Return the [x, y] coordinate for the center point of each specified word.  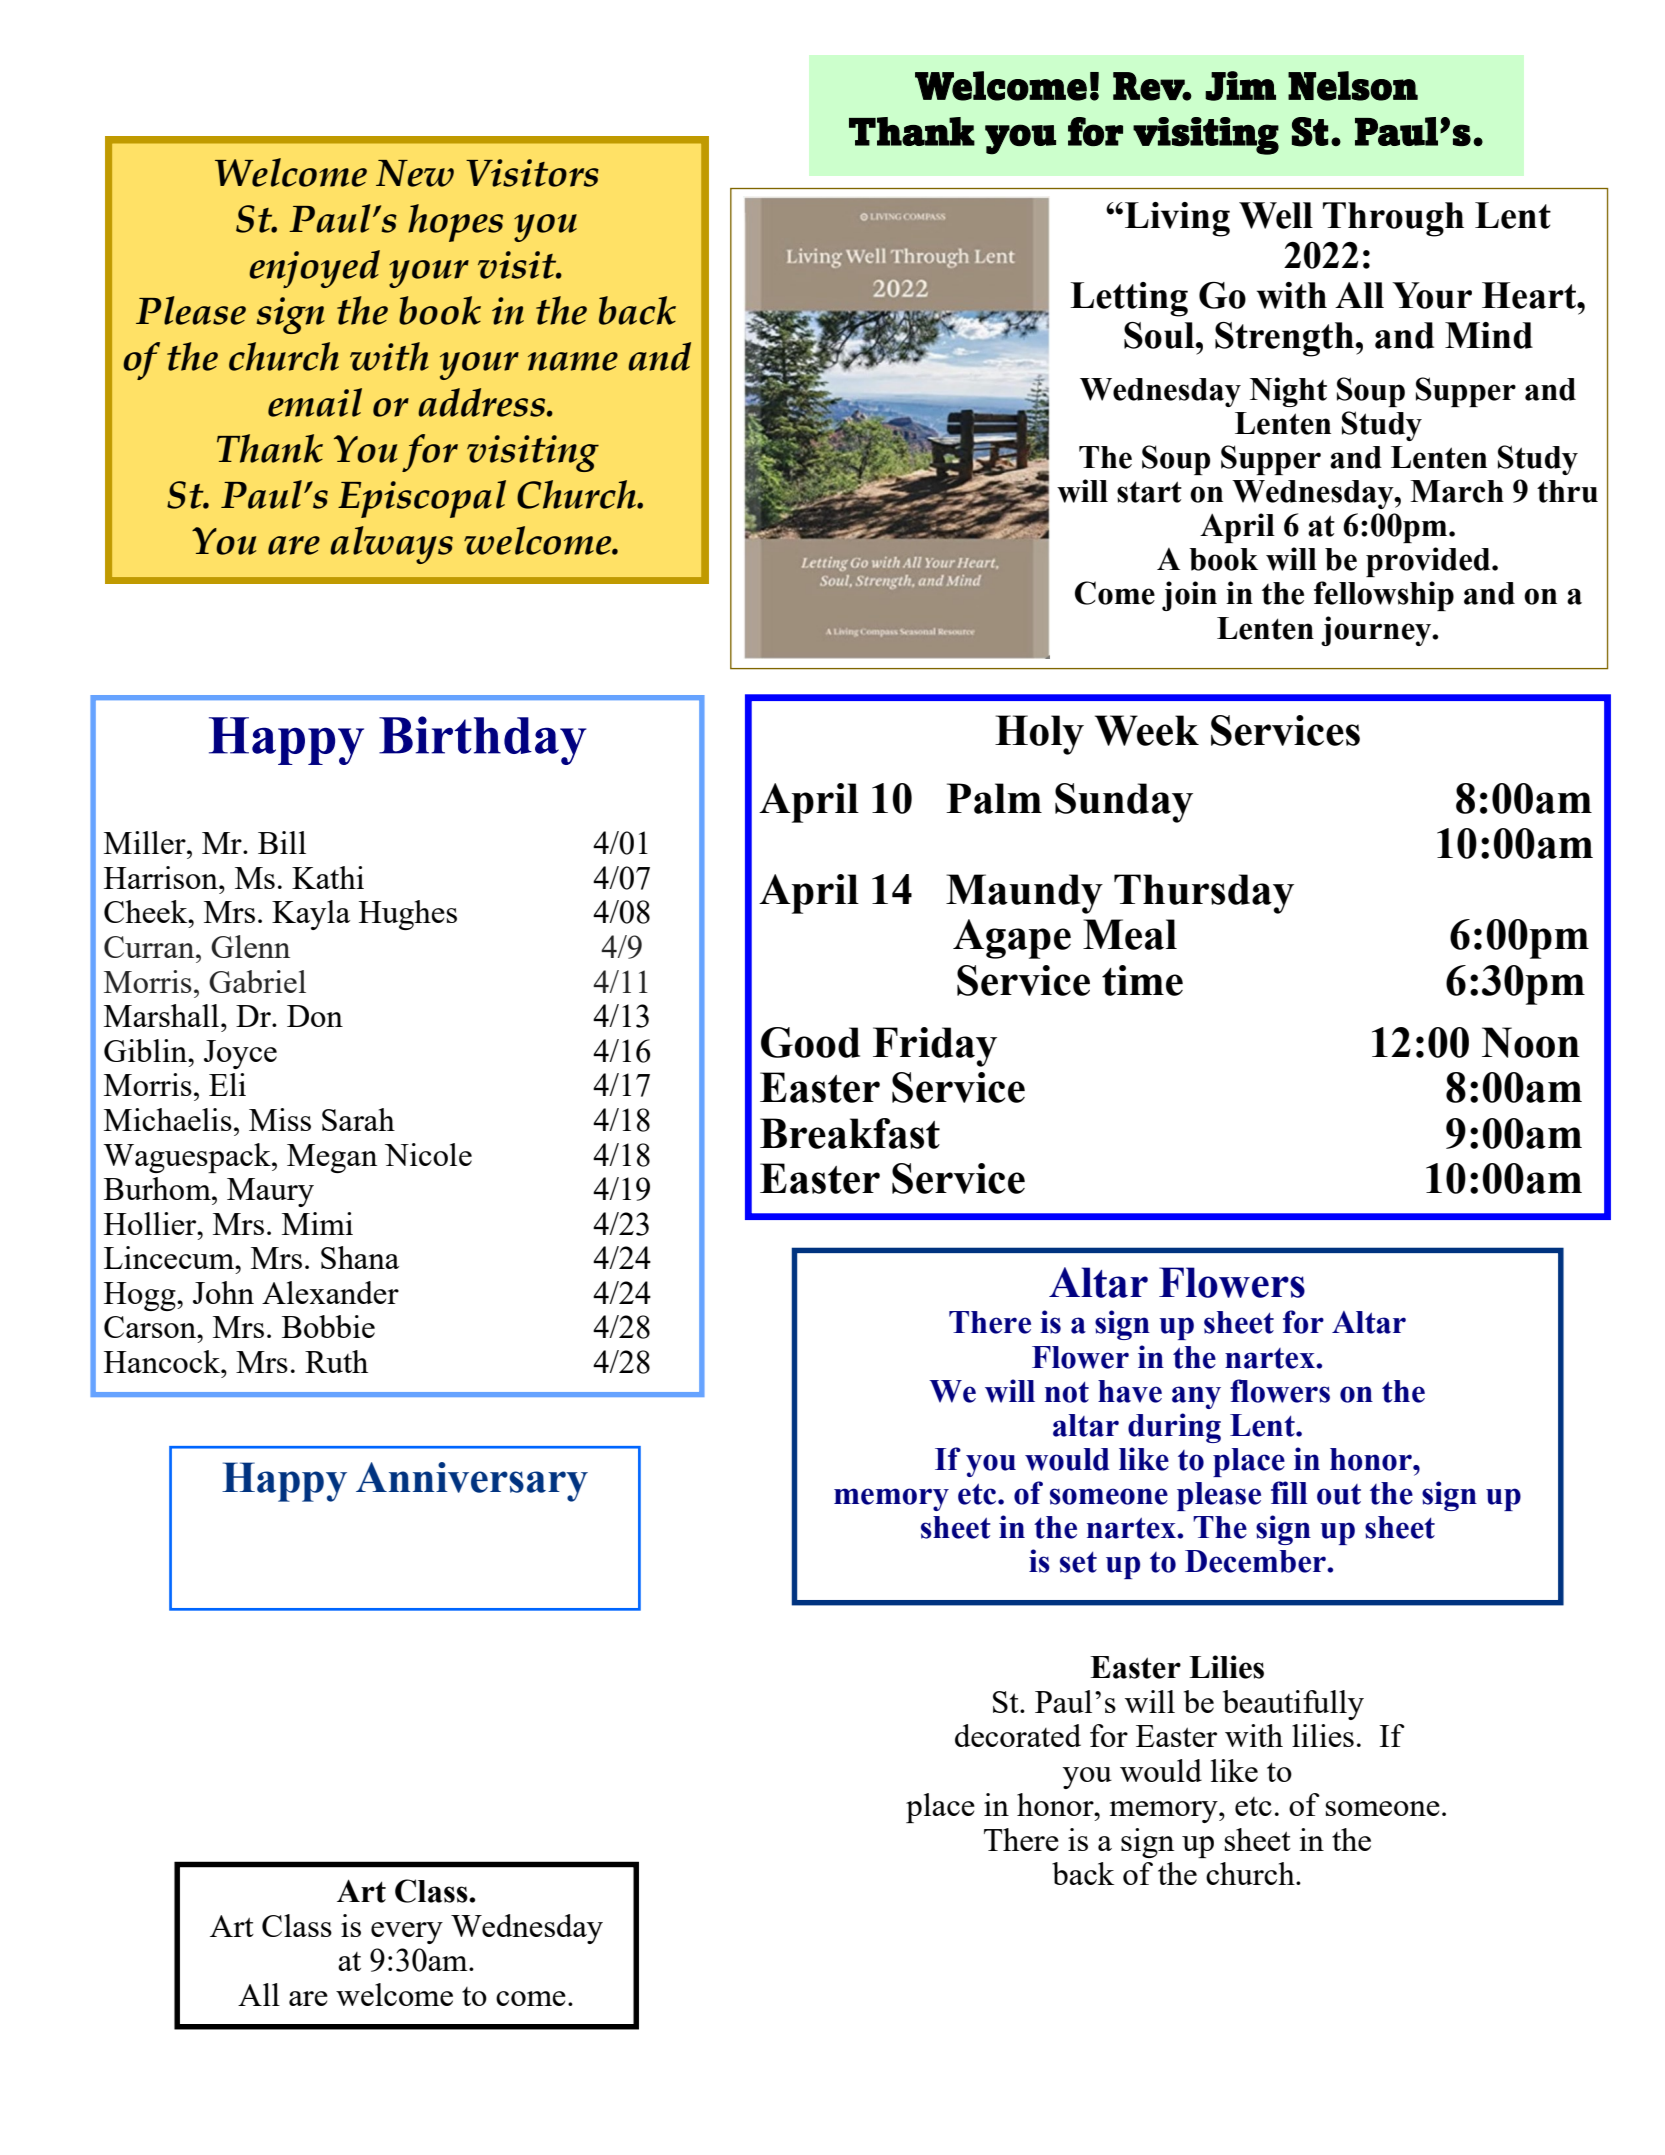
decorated [1018, 1735]
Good [810, 1042]
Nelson [1353, 86]
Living [1177, 219]
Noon [1531, 1042]
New [415, 173]
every [407, 1933]
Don [315, 1016]
